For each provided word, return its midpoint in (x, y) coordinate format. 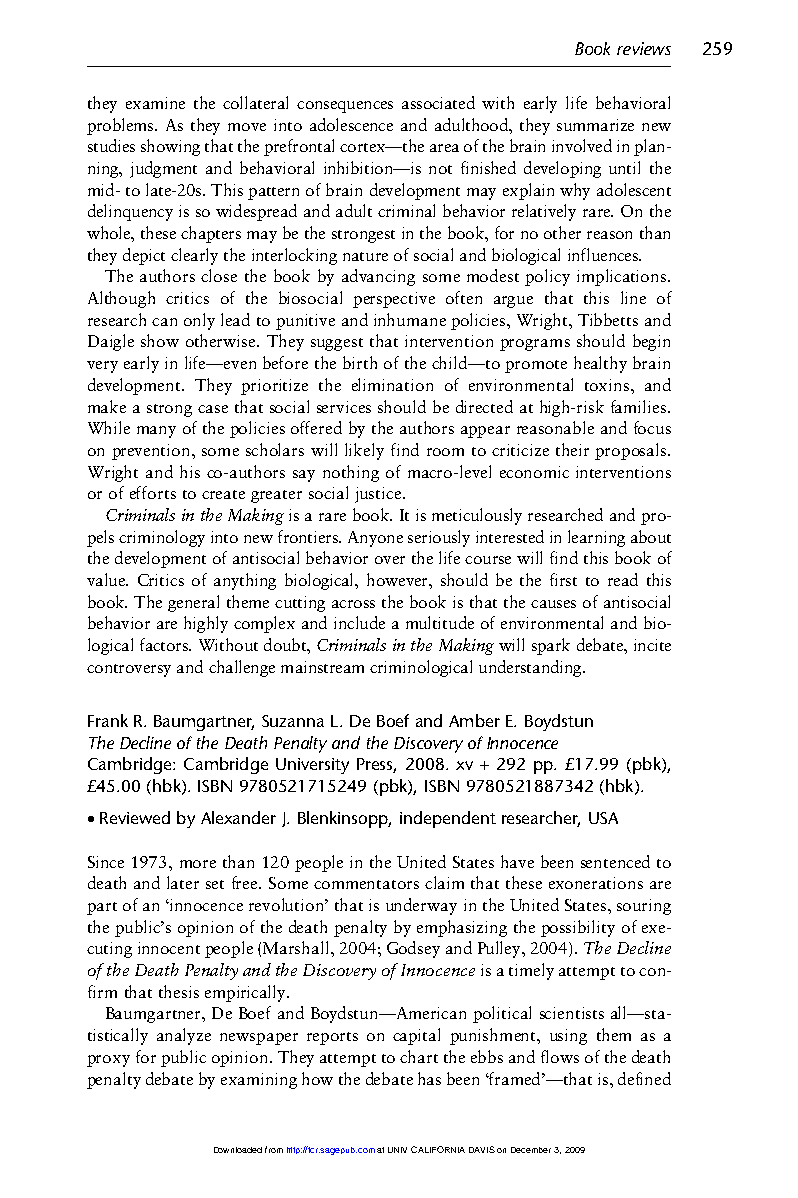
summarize (595, 125)
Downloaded (238, 1150)
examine (155, 103)
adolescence (351, 124)
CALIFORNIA (438, 1149)
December (531, 1150)
